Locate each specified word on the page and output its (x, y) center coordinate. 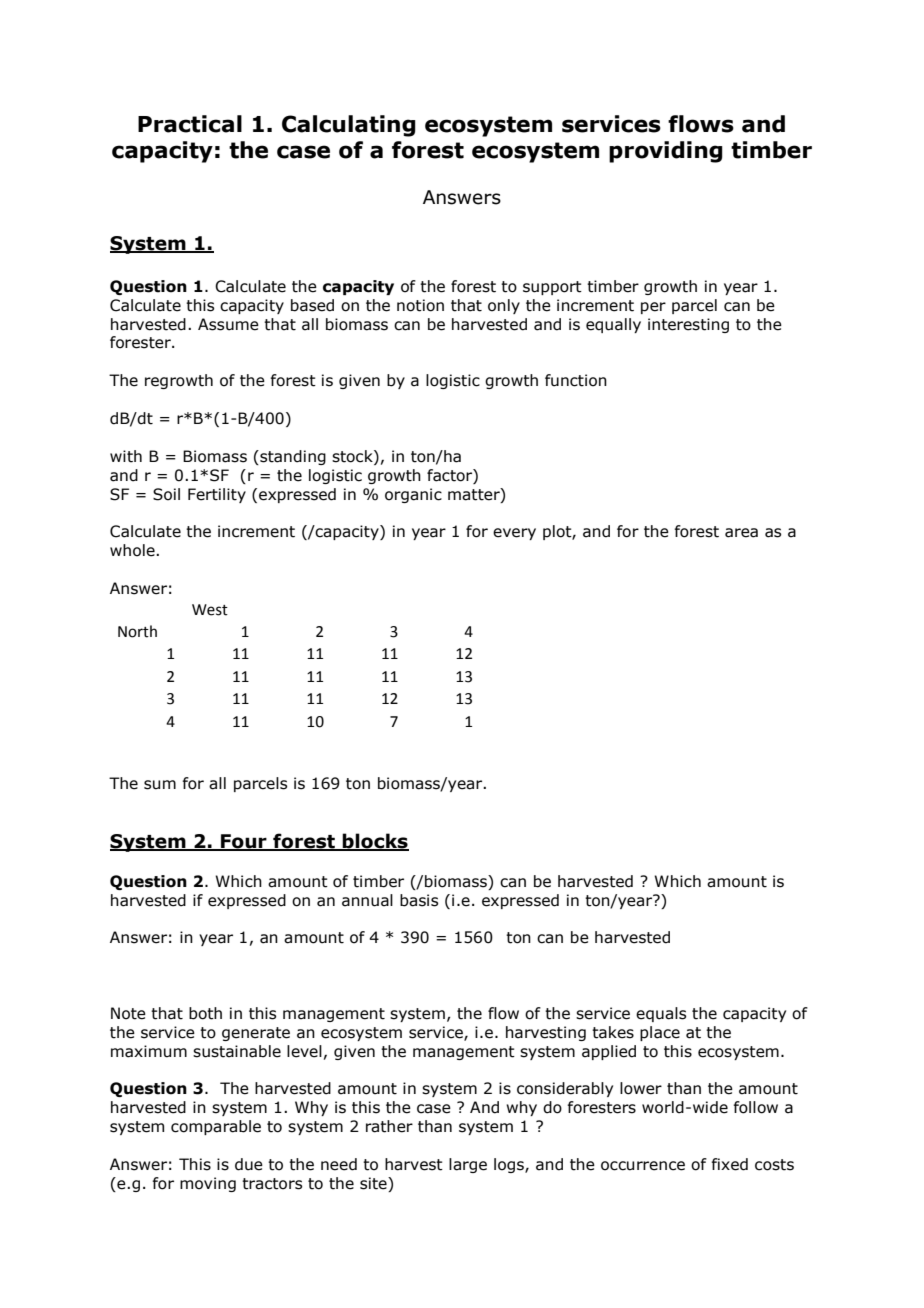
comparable (216, 1127)
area (741, 533)
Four (244, 842)
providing (666, 152)
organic (413, 495)
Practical (190, 124)
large (468, 1165)
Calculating (349, 126)
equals (661, 1014)
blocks (375, 842)
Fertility (217, 495)
